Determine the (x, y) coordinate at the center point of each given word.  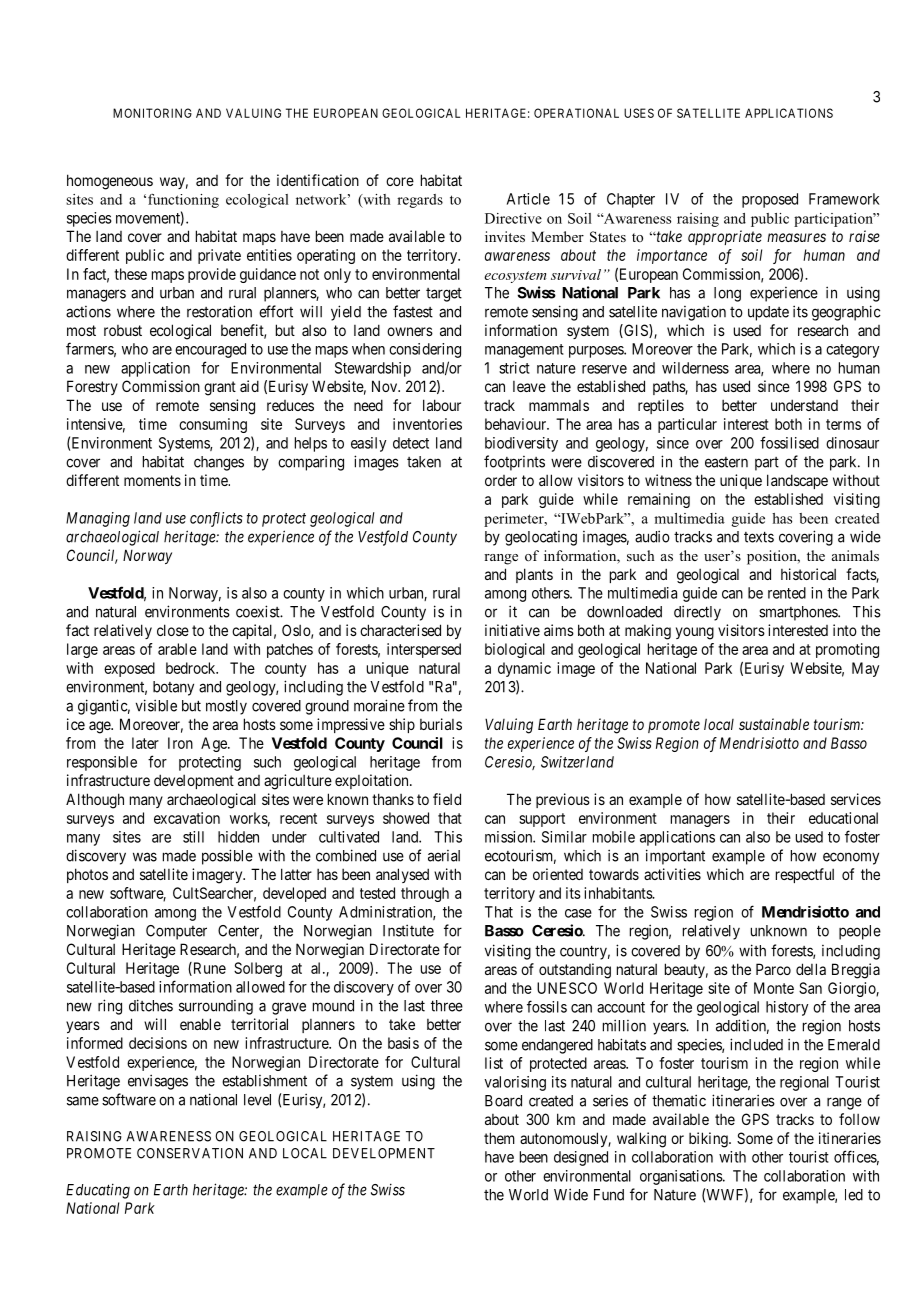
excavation (187, 818)
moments (152, 480)
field (447, 799)
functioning (183, 201)
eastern (726, 462)
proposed (770, 200)
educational (843, 818)
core (400, 181)
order (501, 480)
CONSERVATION (190, 1153)
